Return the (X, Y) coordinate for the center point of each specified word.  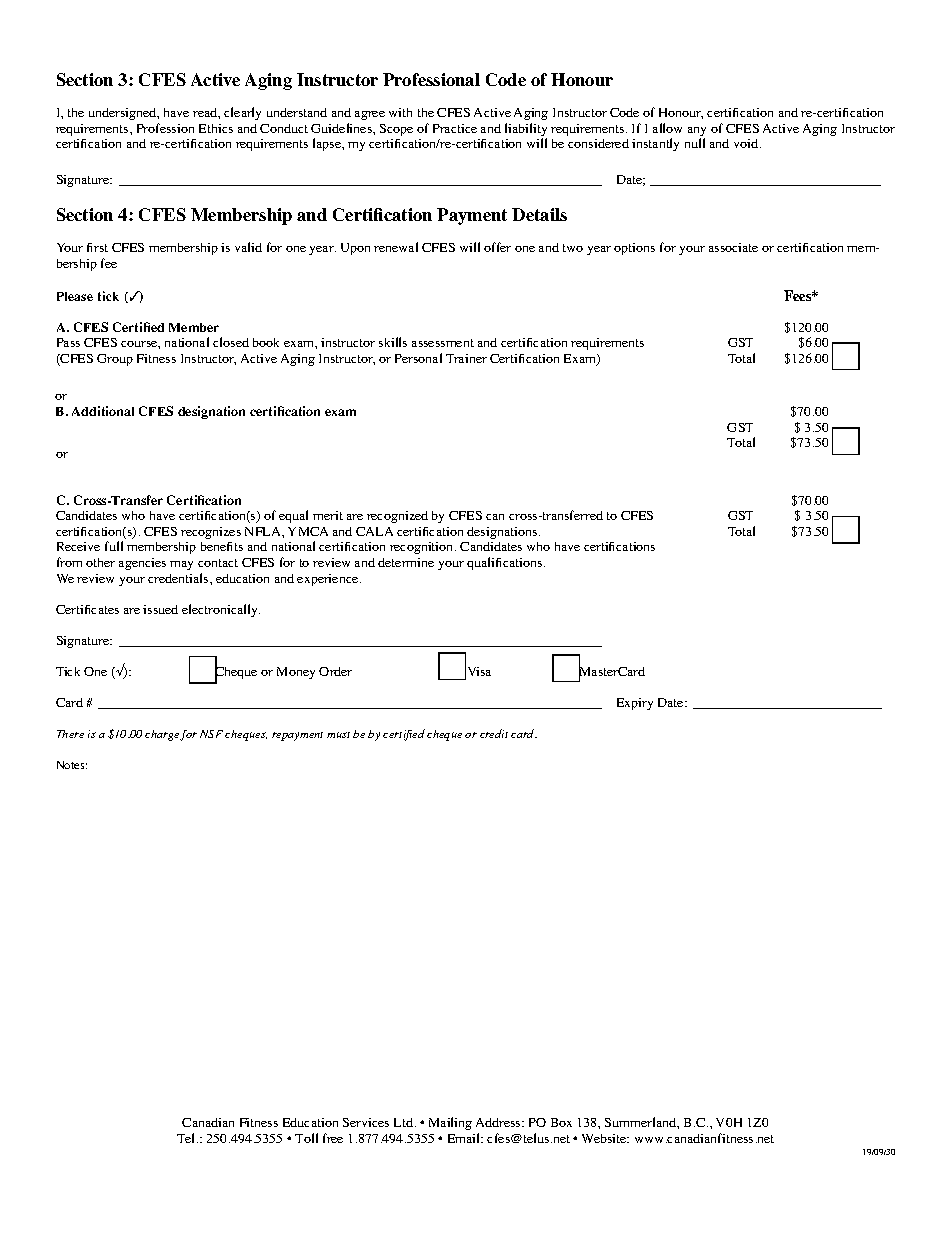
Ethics (216, 128)
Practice (455, 128)
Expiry (635, 704)
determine (406, 562)
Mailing (450, 1123)
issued (160, 609)
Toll (306, 1138)
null (695, 143)
